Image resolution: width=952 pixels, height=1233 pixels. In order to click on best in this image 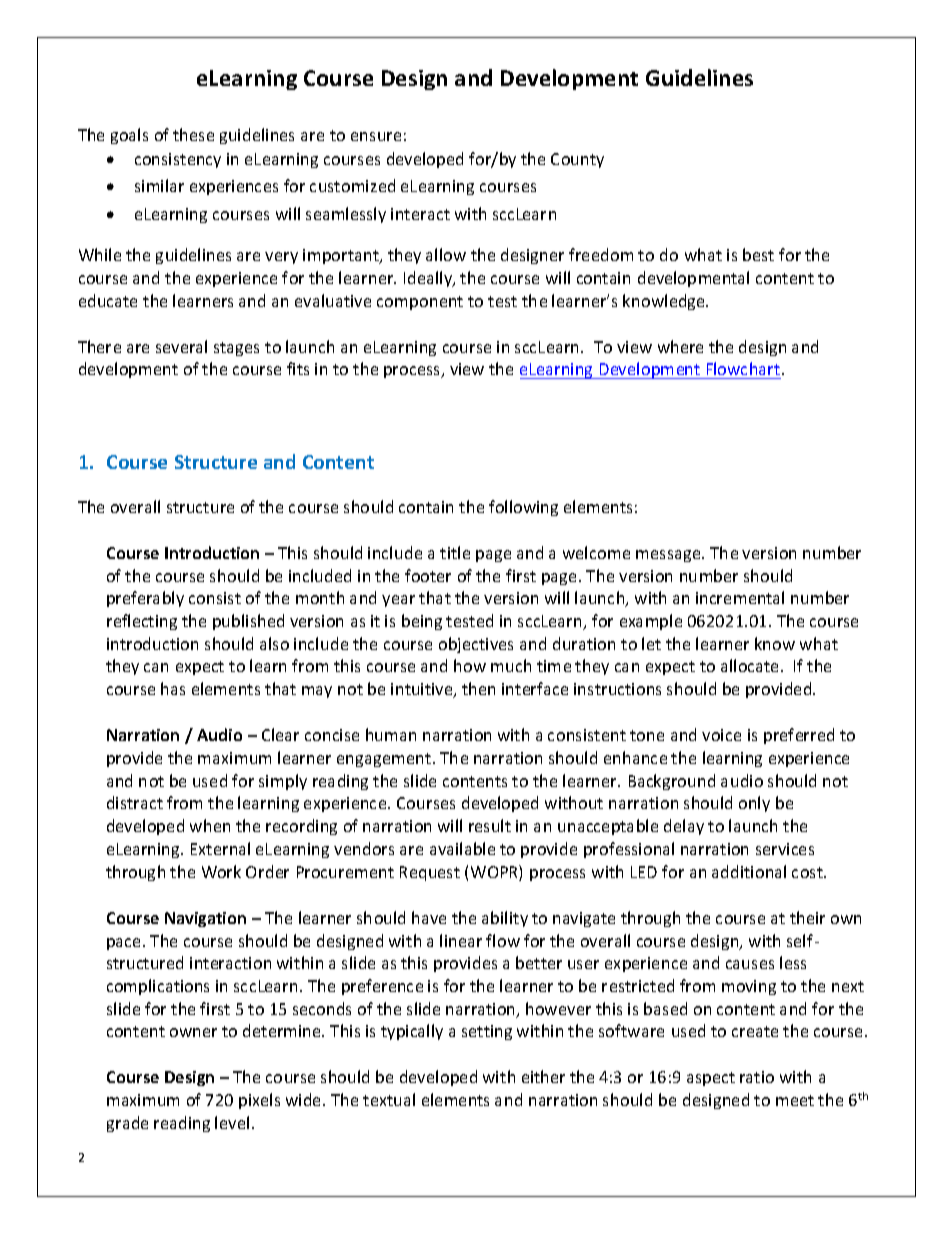, I will do `click(758, 254)`.
